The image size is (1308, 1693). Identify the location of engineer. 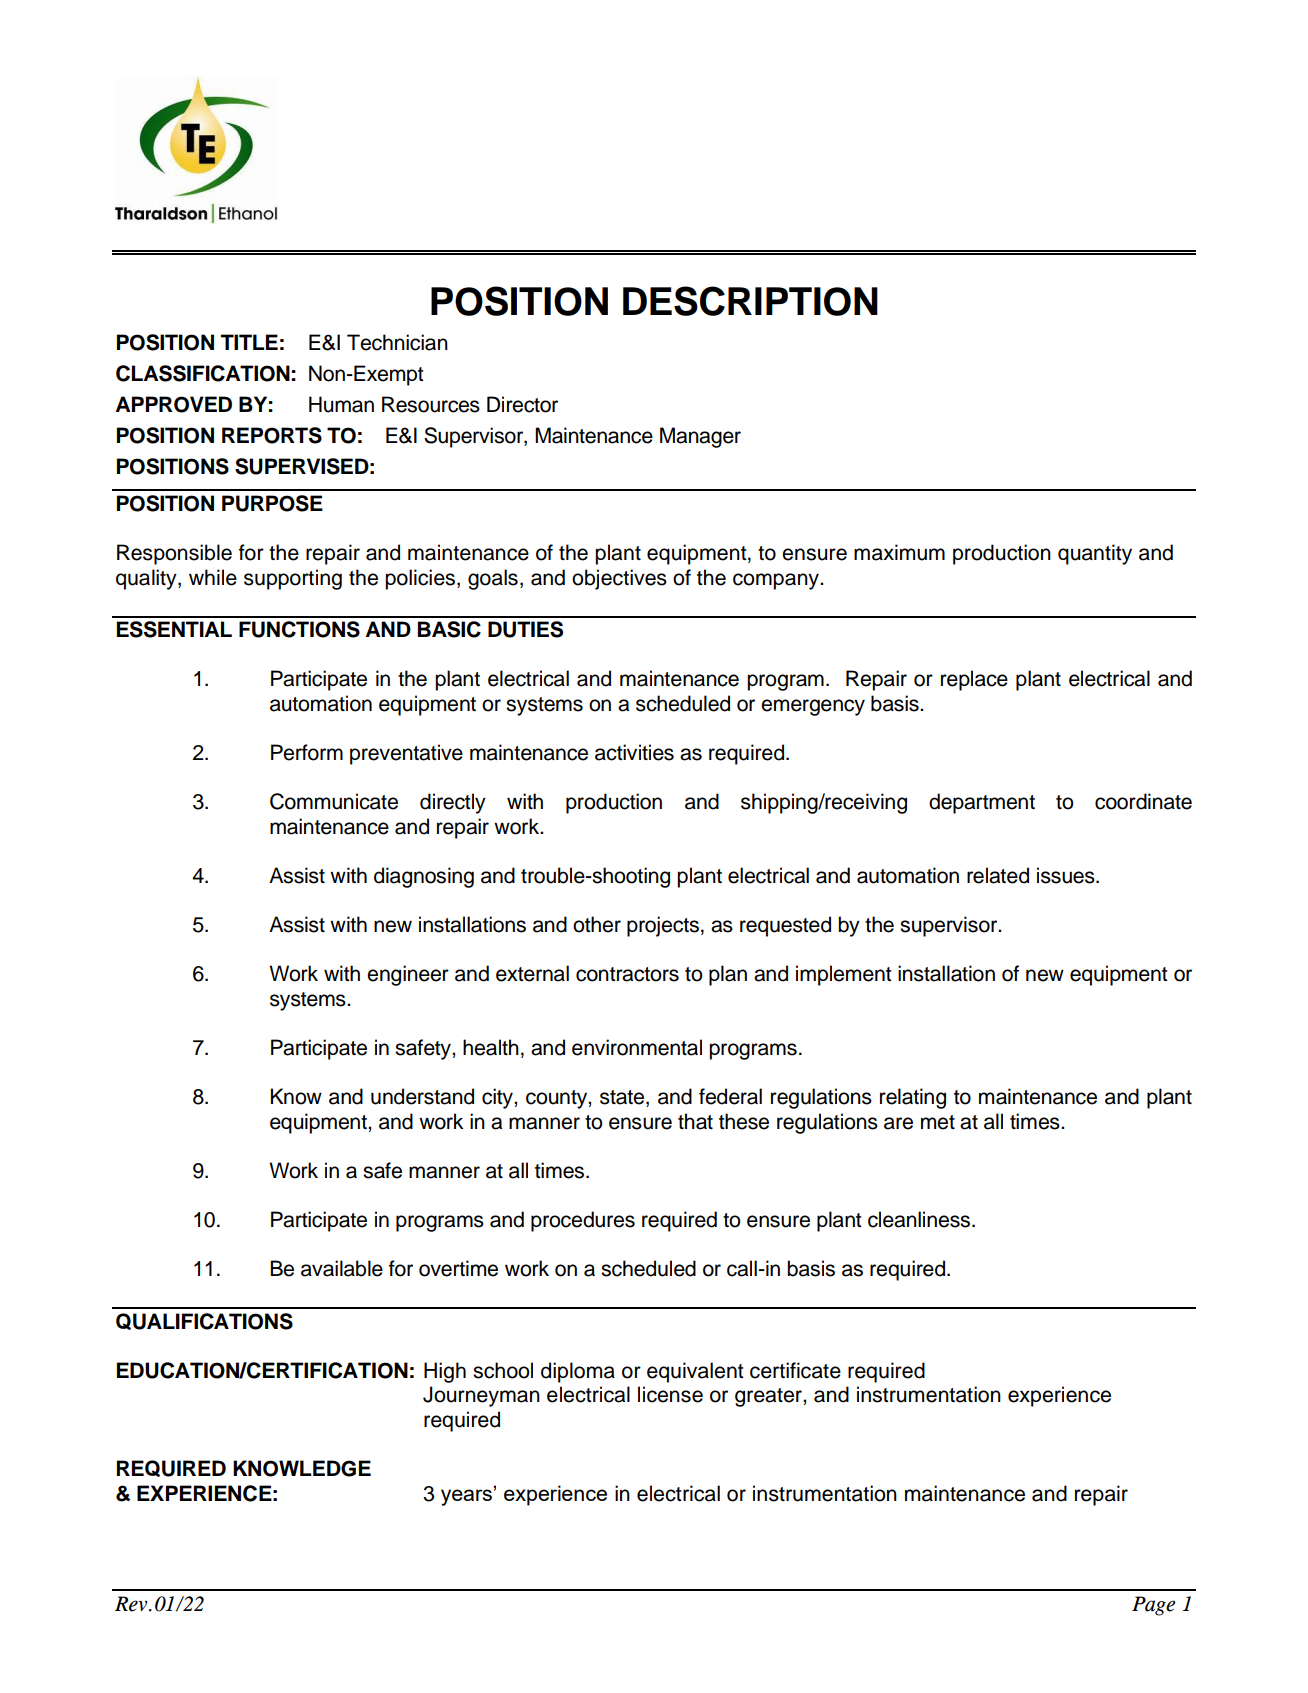
(408, 975).
